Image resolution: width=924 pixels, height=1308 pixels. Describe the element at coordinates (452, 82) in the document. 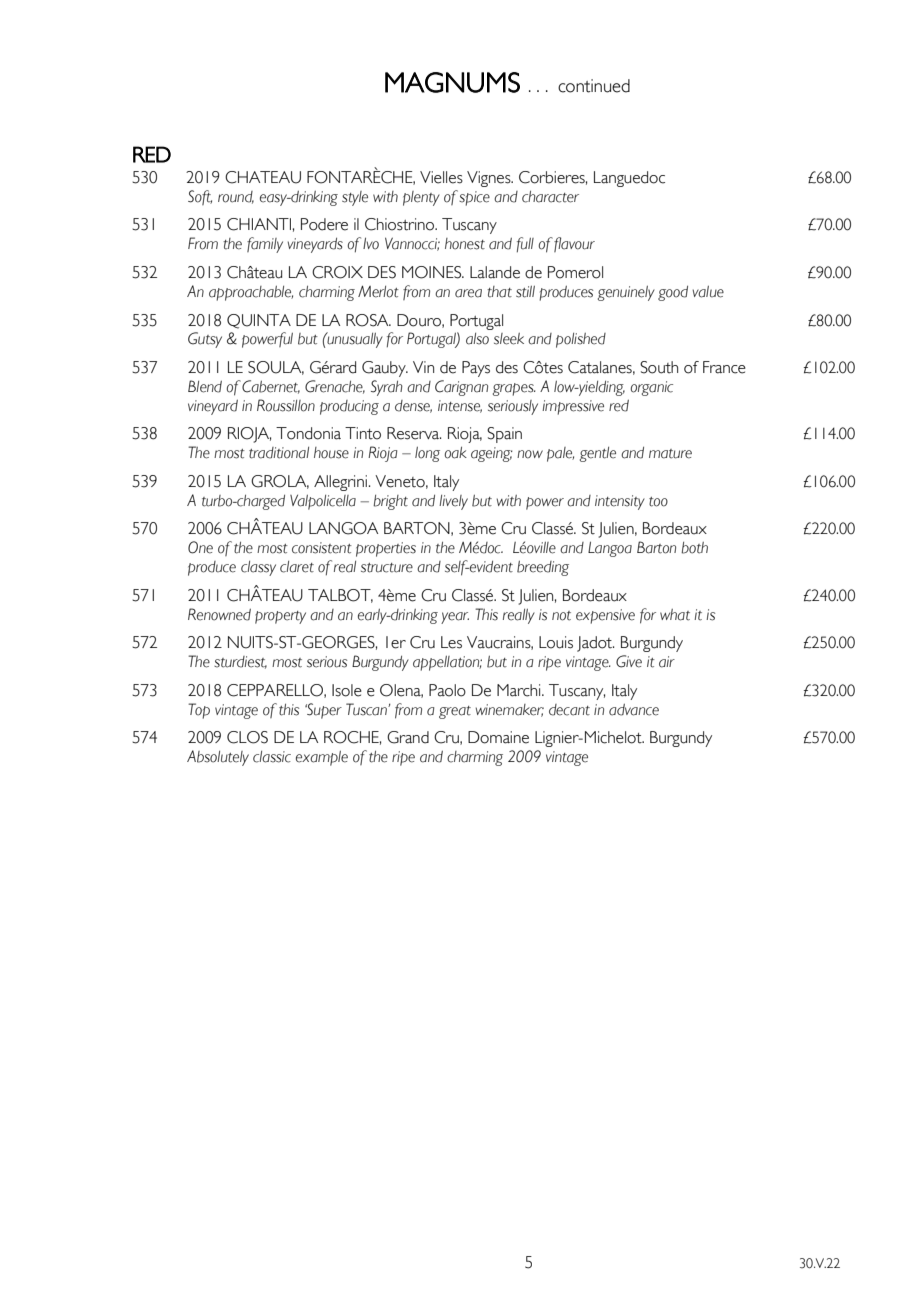

I see `MAGNUMS` at that location.
